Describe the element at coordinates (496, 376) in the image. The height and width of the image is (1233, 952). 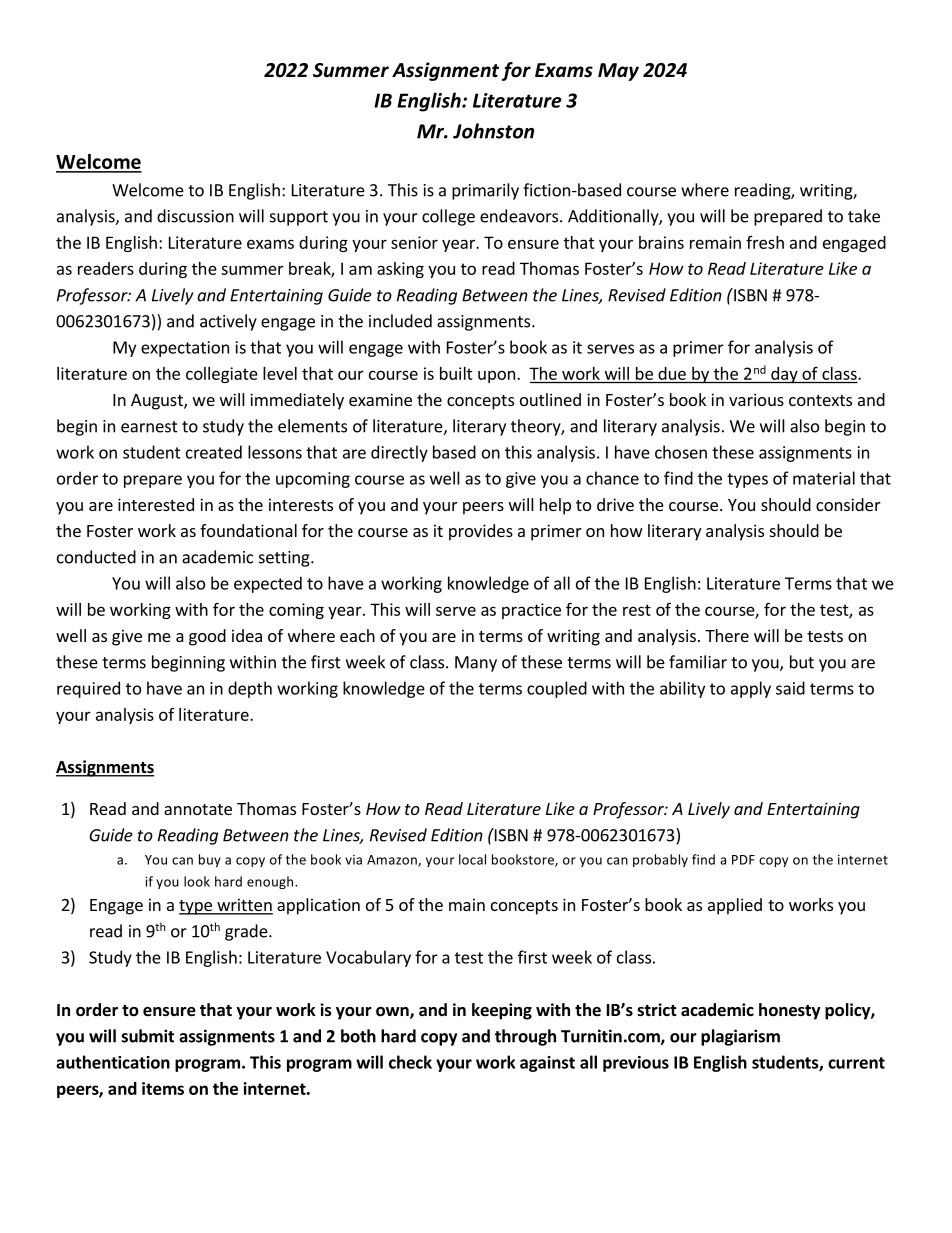
I see `upon` at that location.
